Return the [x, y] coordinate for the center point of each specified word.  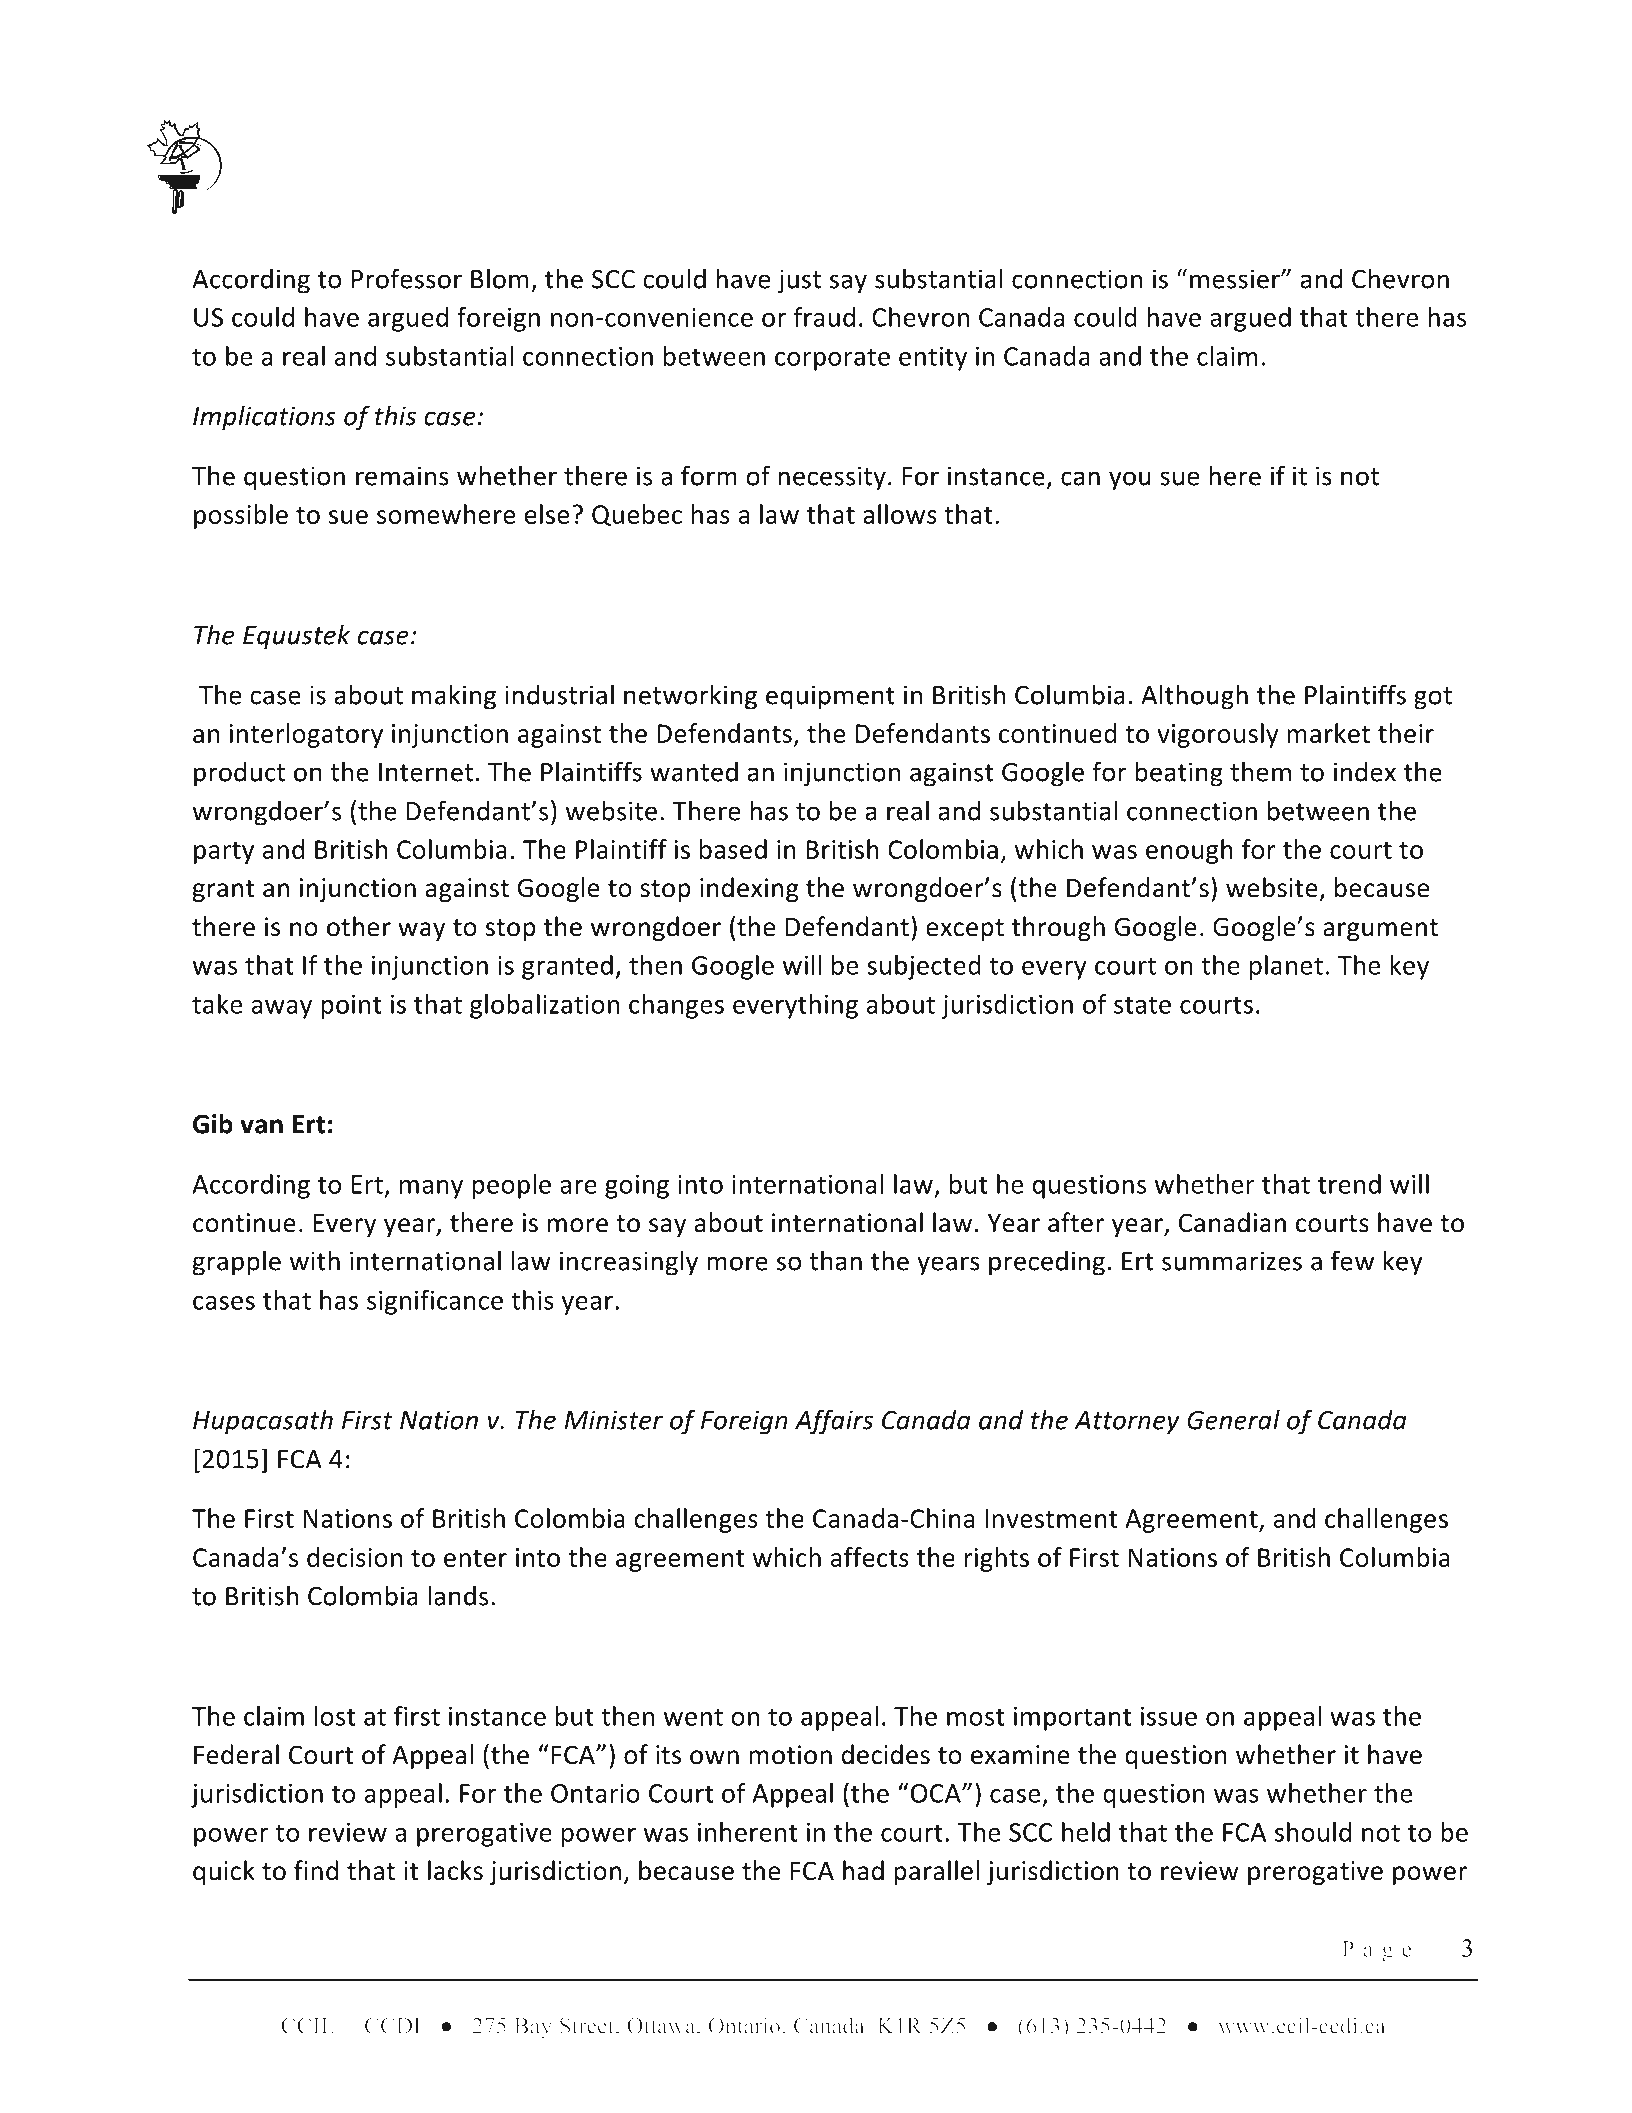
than [835, 1260]
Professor [407, 278]
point [351, 1007]
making [454, 697]
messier [1236, 279]
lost [335, 1716]
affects [870, 1557]
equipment [830, 697]
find [316, 1870]
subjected [924, 967]
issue [1169, 1716]
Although [1194, 697]
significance [435, 1302]
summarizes [1232, 1261]
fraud [824, 317]
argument [1380, 930]
